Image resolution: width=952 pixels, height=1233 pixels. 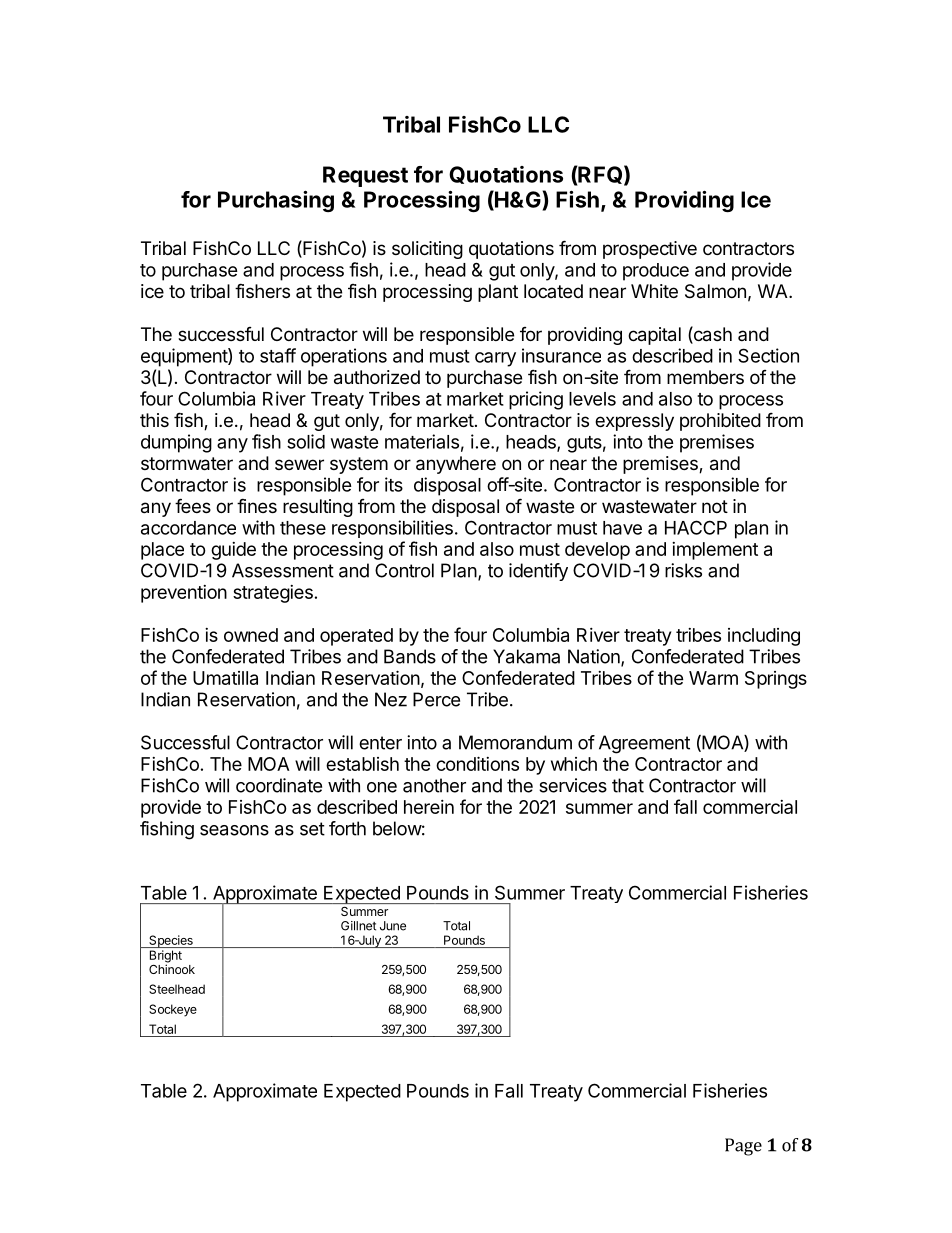 I want to click on prospective, so click(x=650, y=250).
